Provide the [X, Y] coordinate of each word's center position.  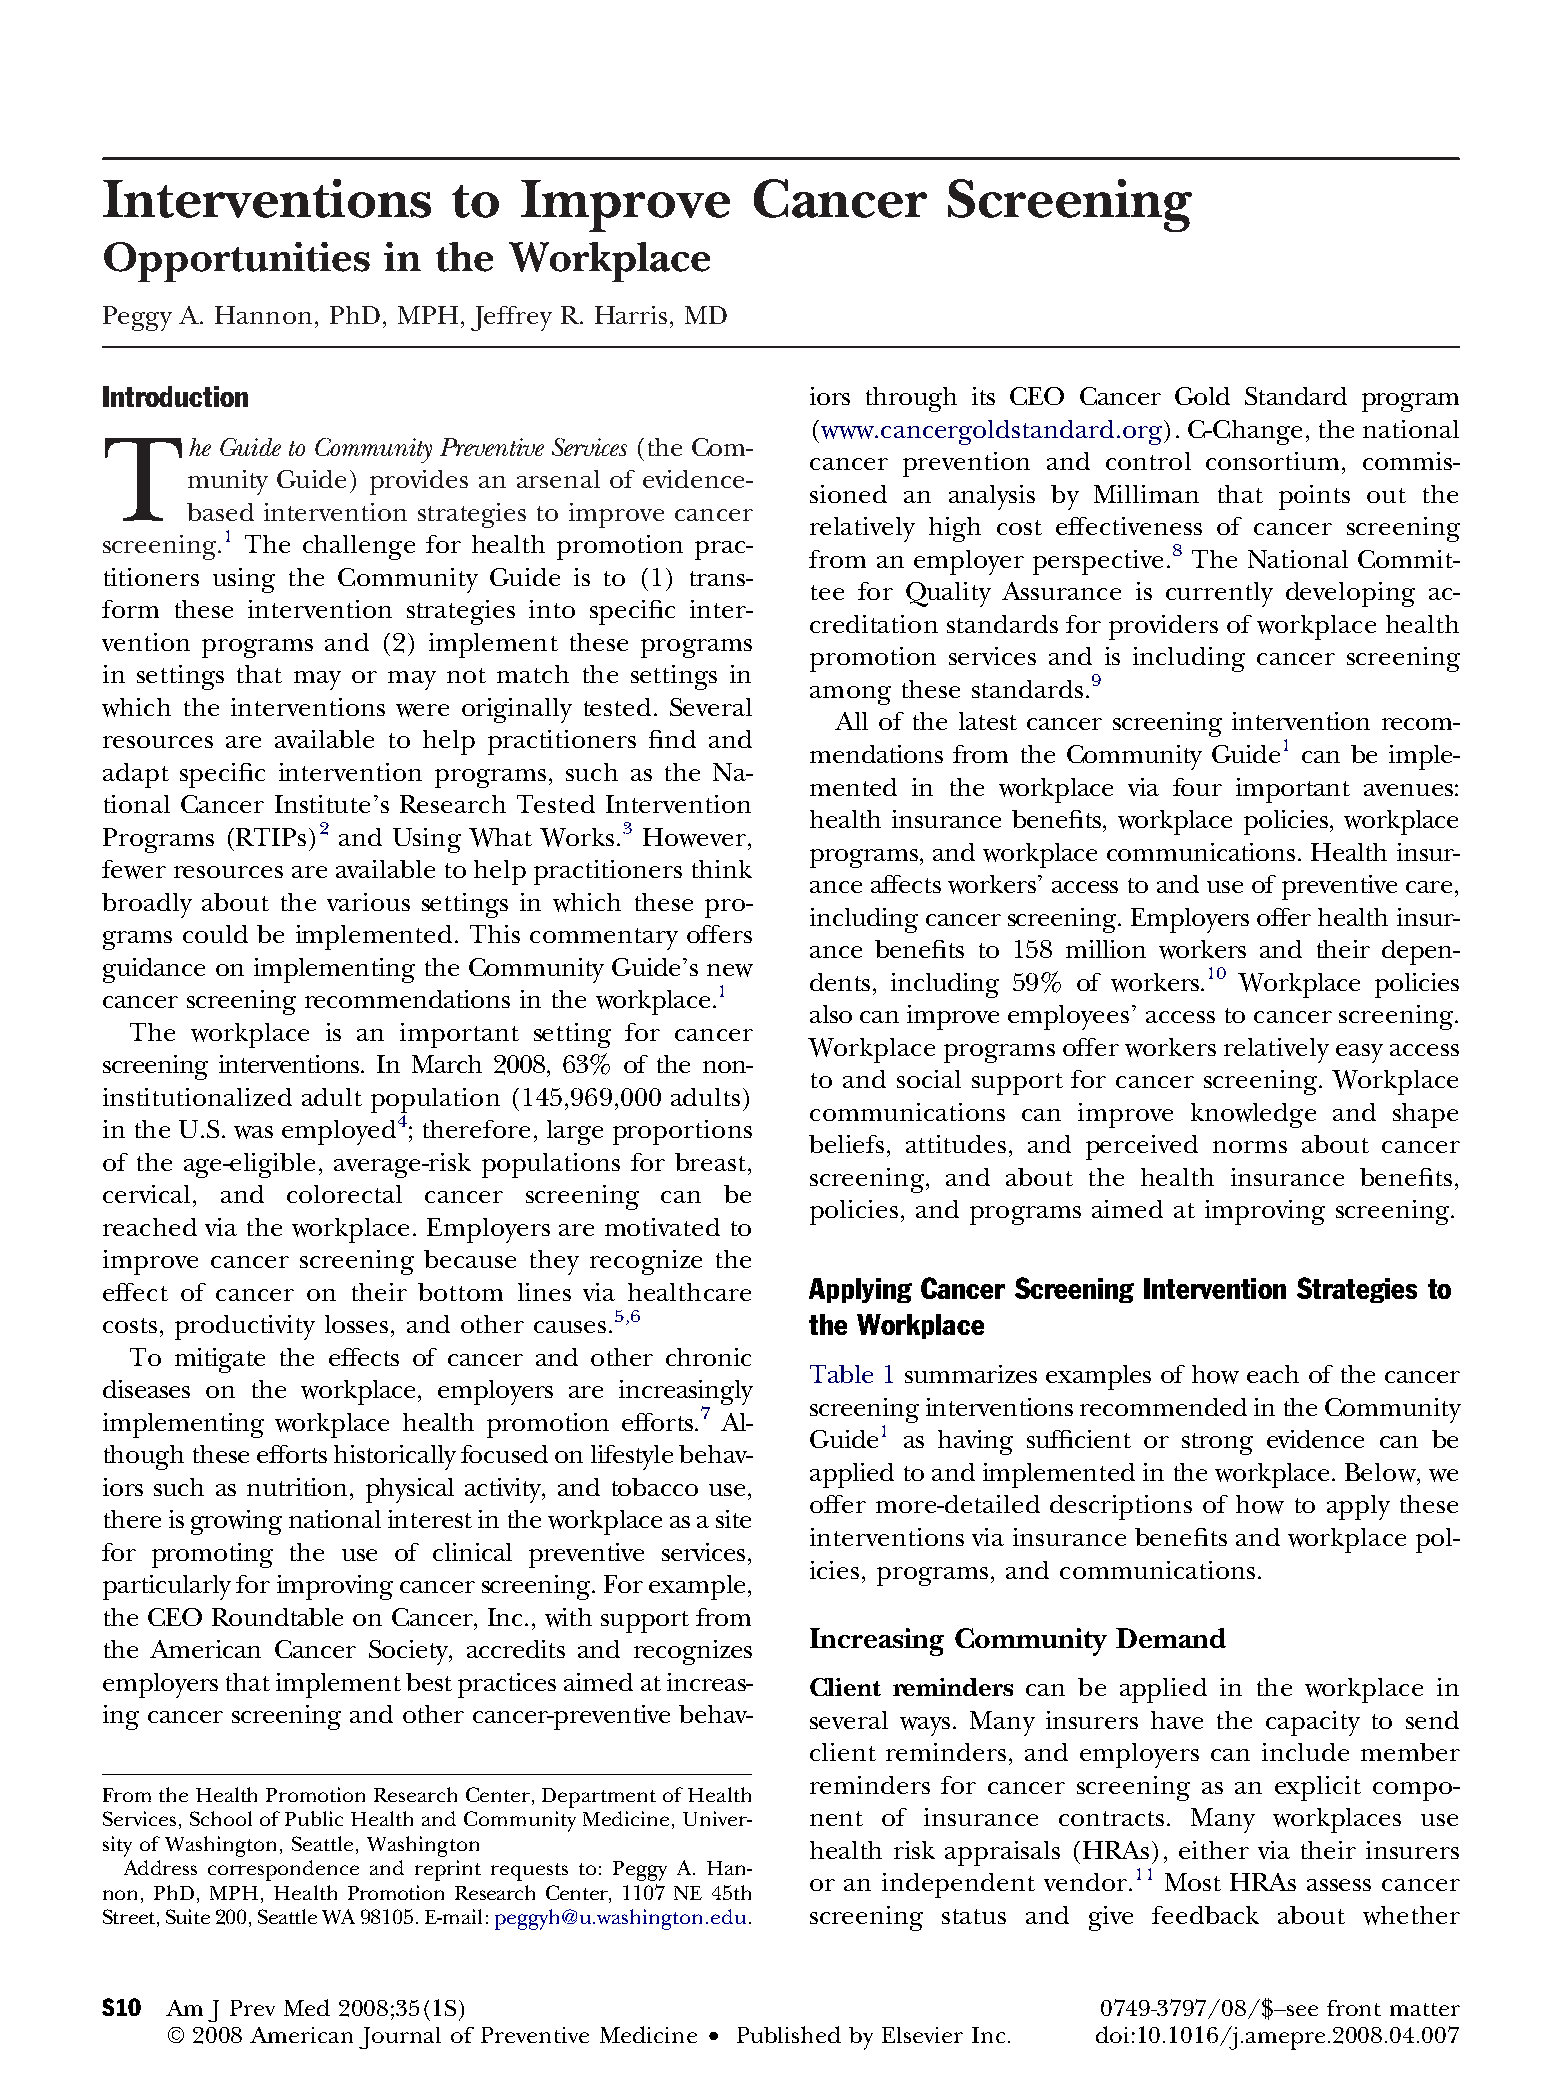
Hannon [263, 315]
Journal [400, 2038]
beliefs [846, 1144]
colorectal [344, 1194]
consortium [1272, 461]
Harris [631, 315]
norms [1250, 1147]
